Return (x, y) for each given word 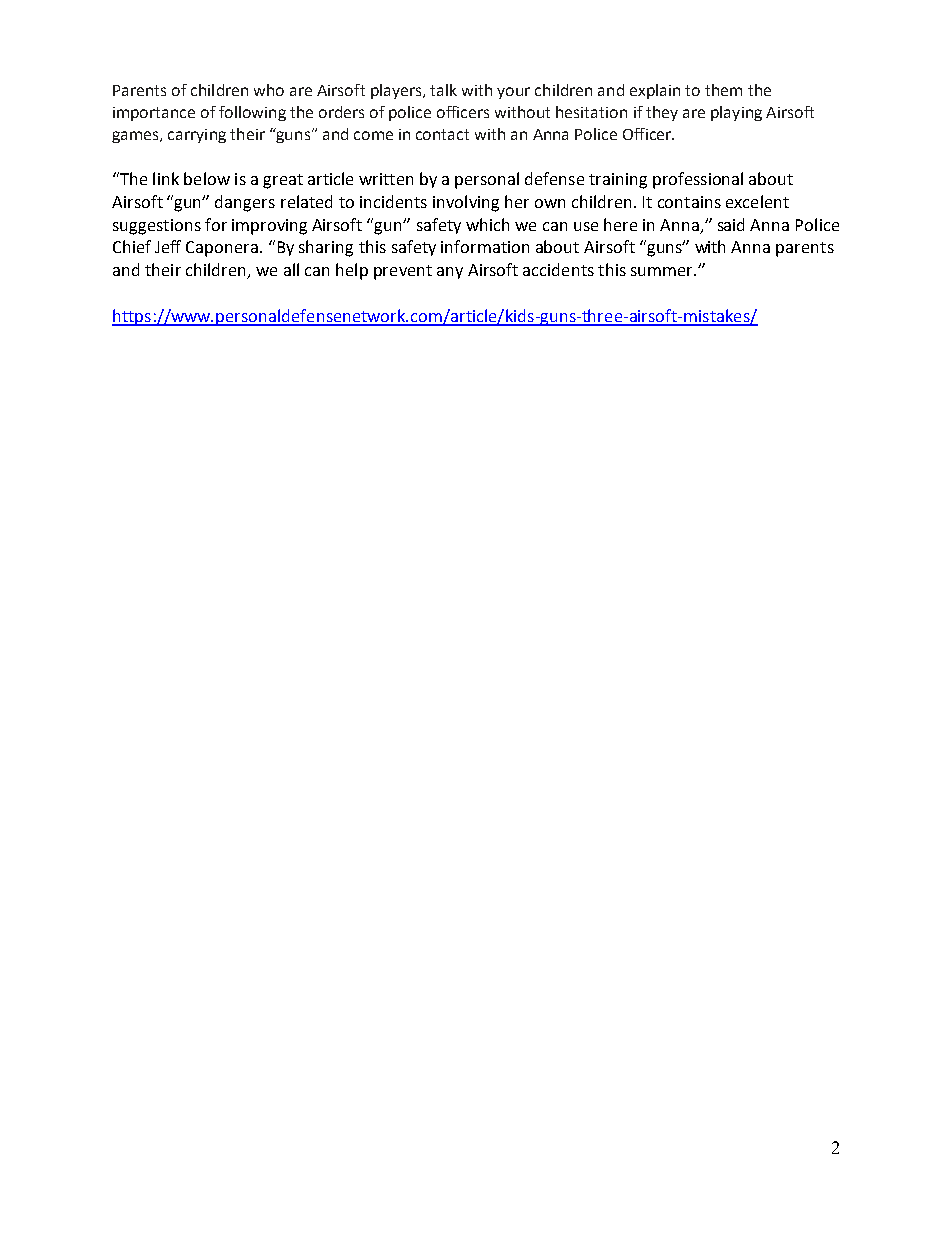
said (731, 224)
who (269, 90)
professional (698, 180)
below (207, 178)
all (291, 269)
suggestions (157, 227)
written (386, 179)
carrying (197, 136)
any (450, 273)
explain (655, 91)
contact (442, 134)
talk (443, 90)
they (662, 113)
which (487, 224)
